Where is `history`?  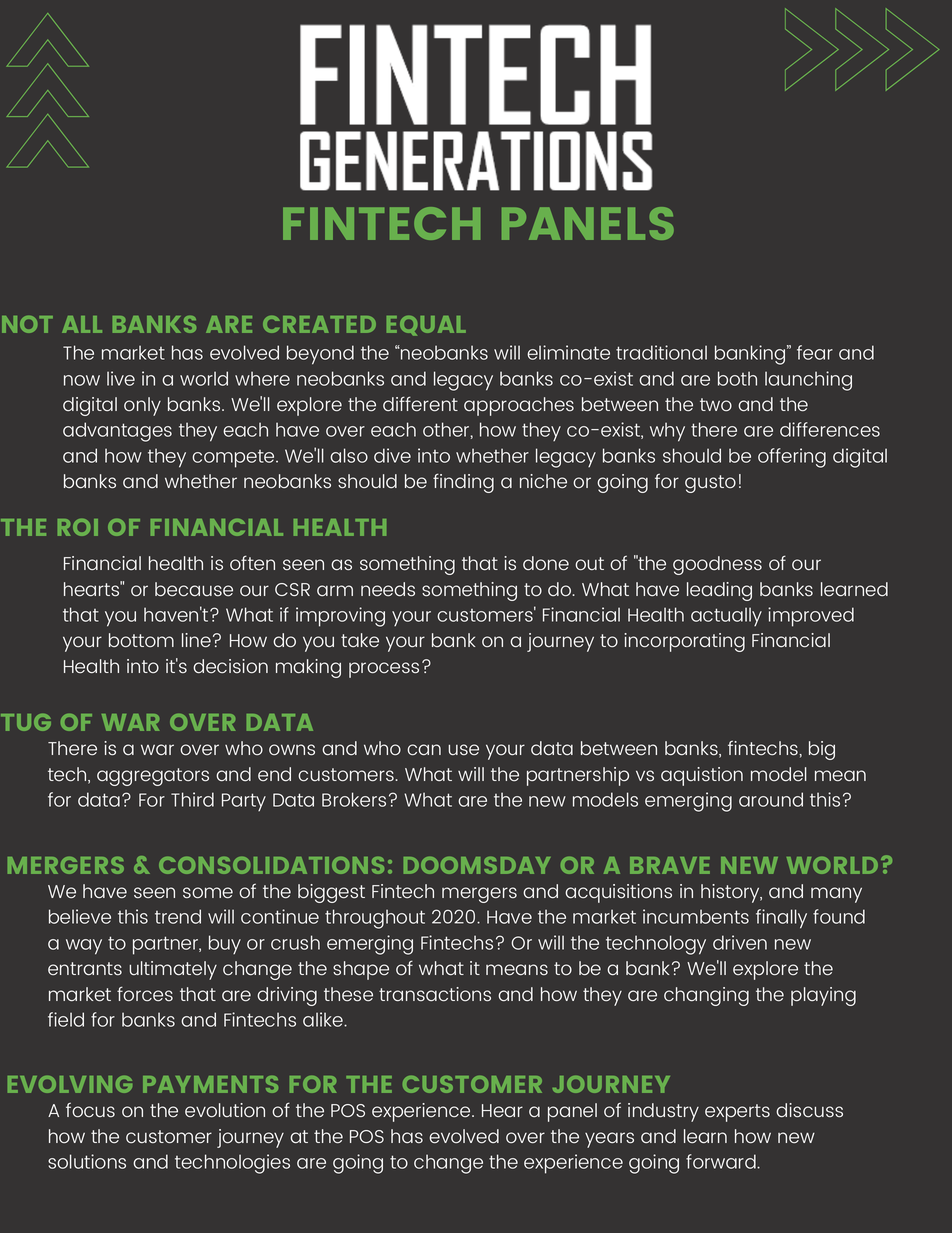 history is located at coordinates (731, 893).
